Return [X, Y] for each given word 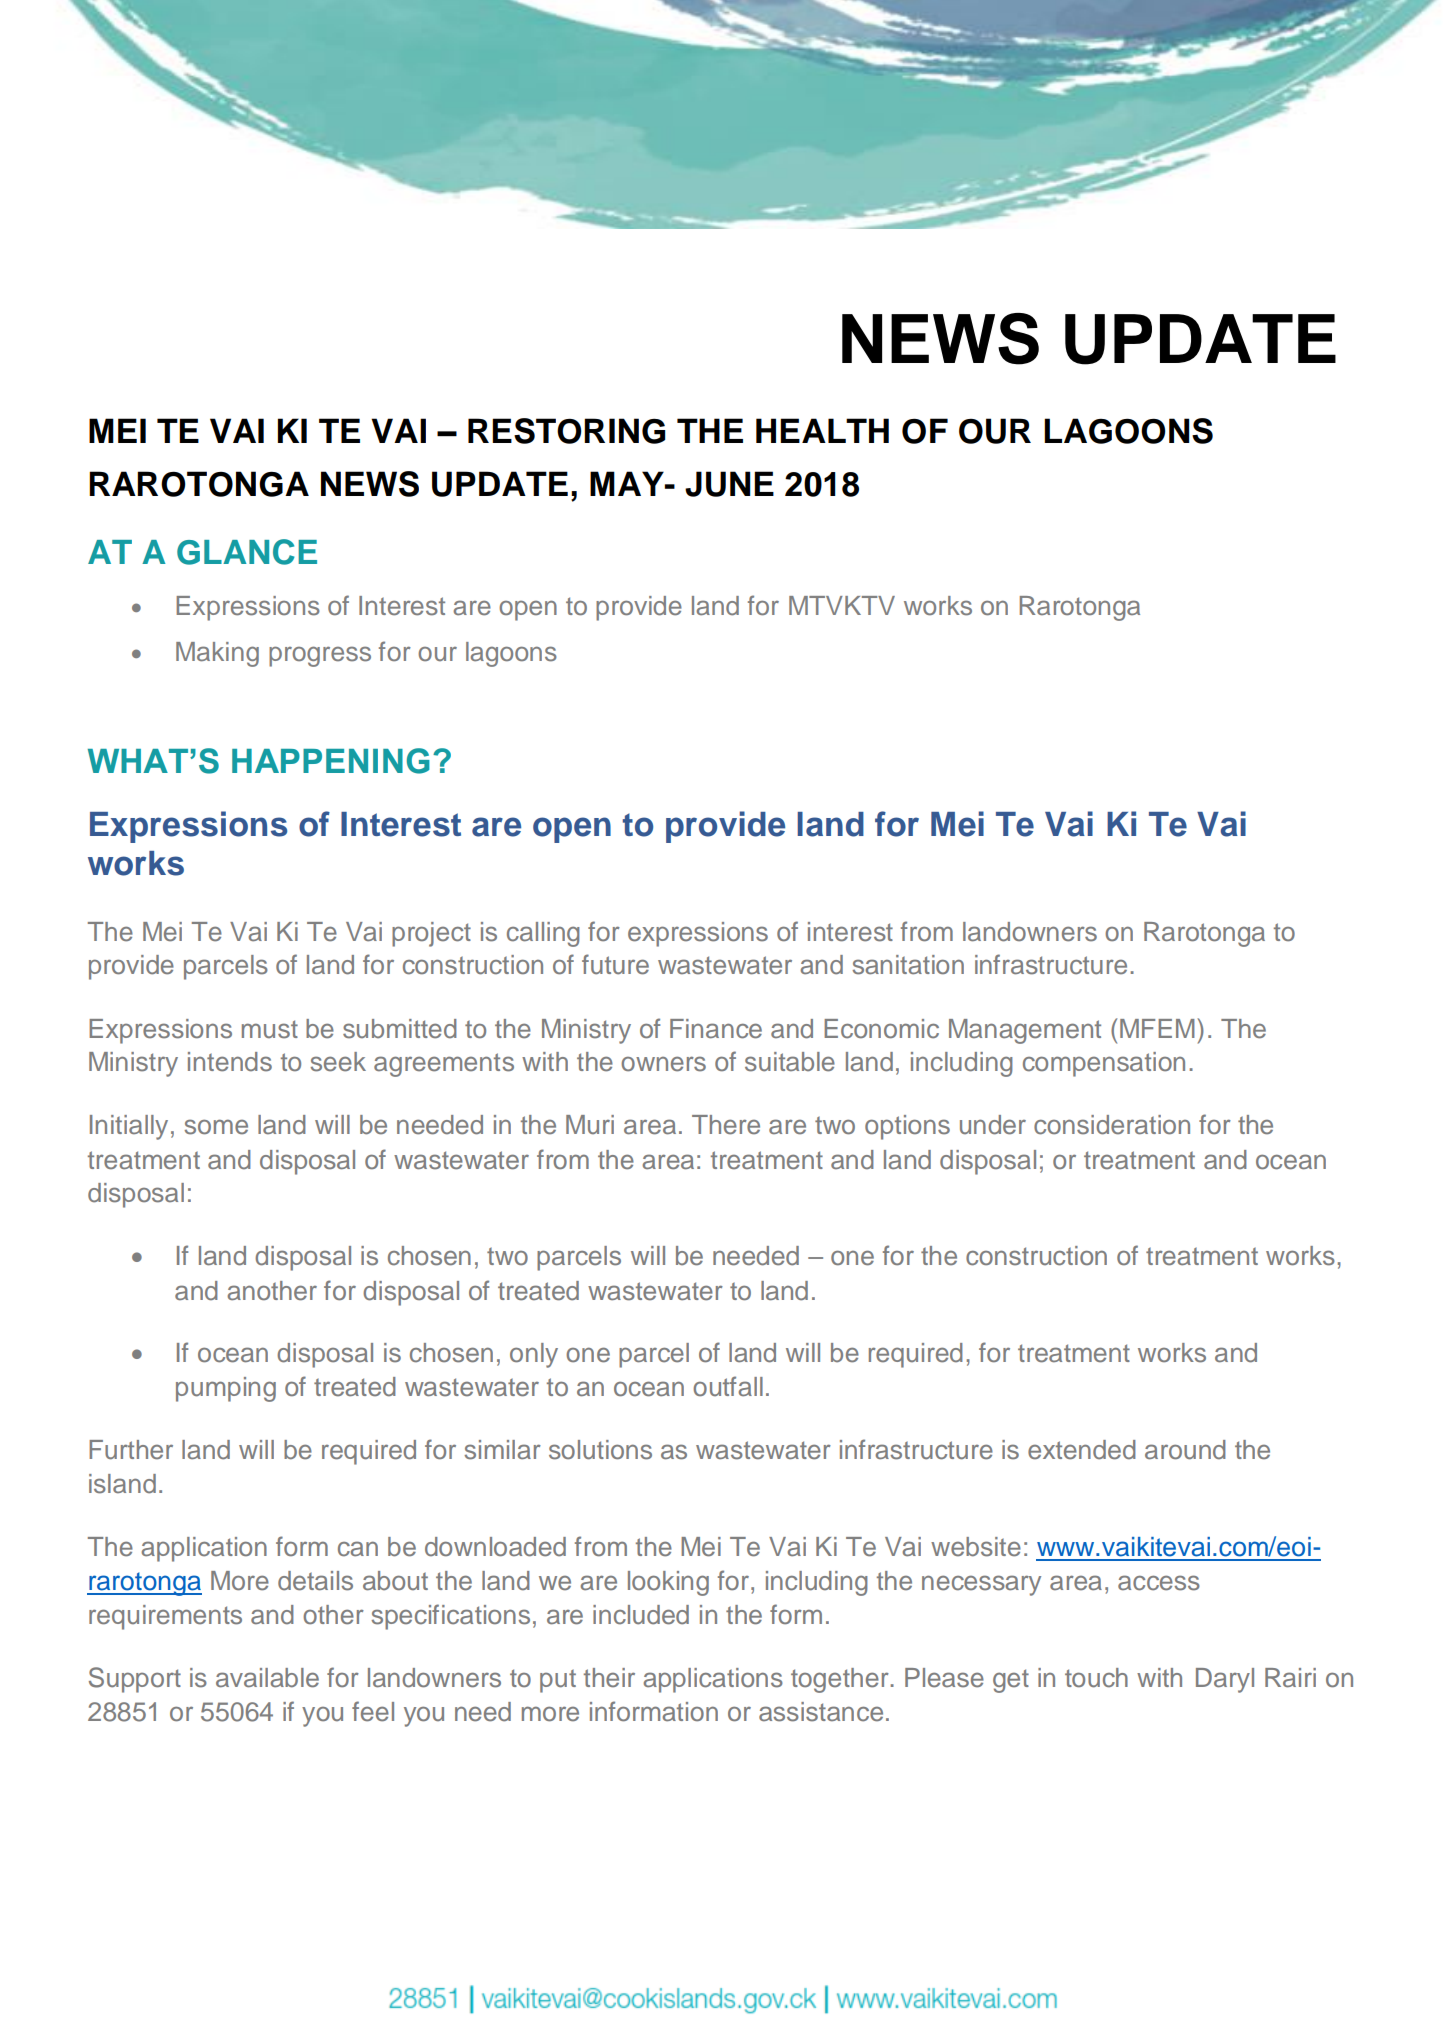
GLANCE [247, 552]
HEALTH [822, 430]
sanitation [908, 965]
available [267, 1678]
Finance [716, 1029]
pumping [226, 1389]
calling [543, 934]
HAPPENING [331, 761]
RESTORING [566, 431]
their [609, 1678]
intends [230, 1062]
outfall [728, 1386]
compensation [1104, 1064]
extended [1082, 1450]
